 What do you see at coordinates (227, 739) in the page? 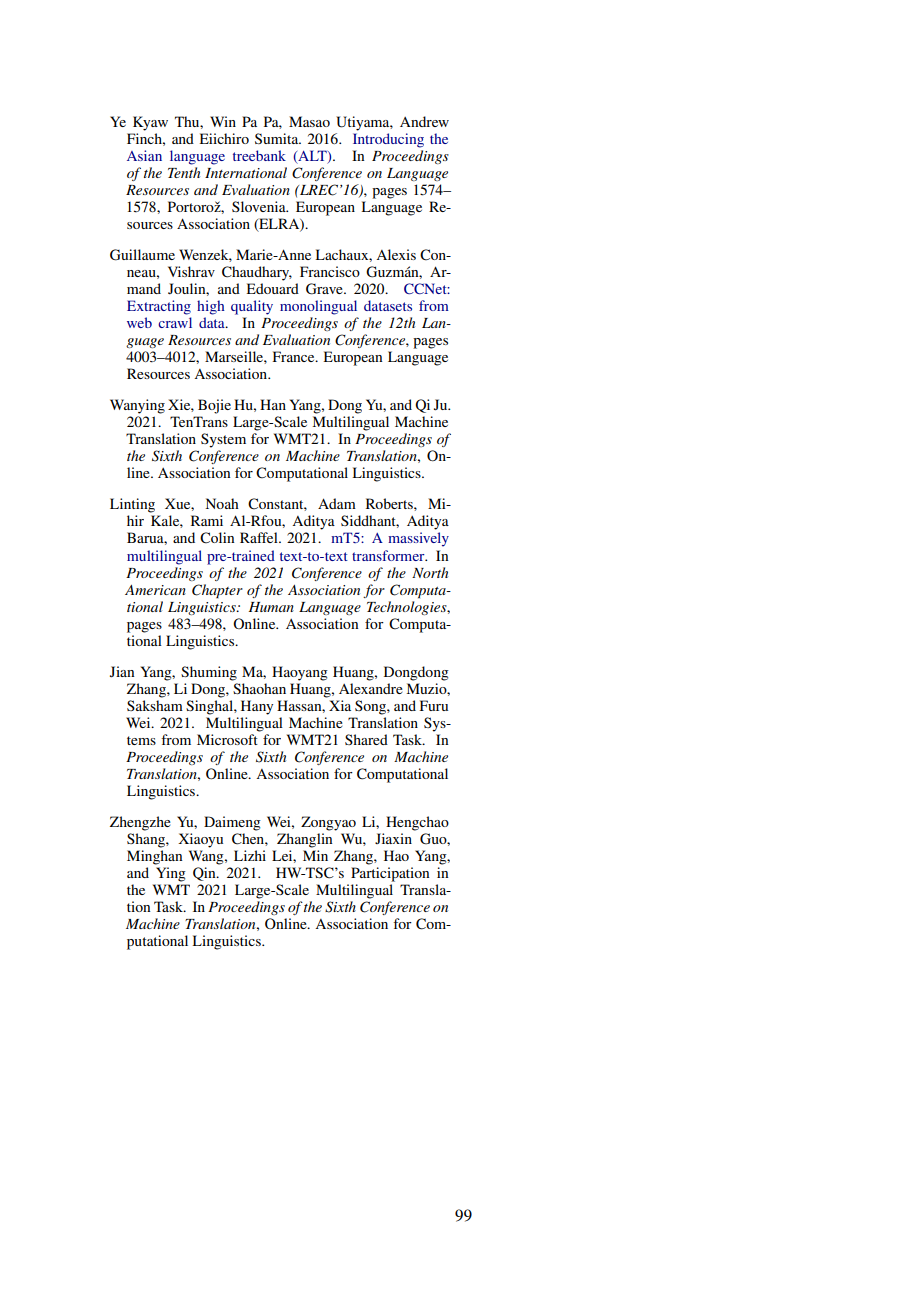
I see `Microsoft` at bounding box center [227, 739].
